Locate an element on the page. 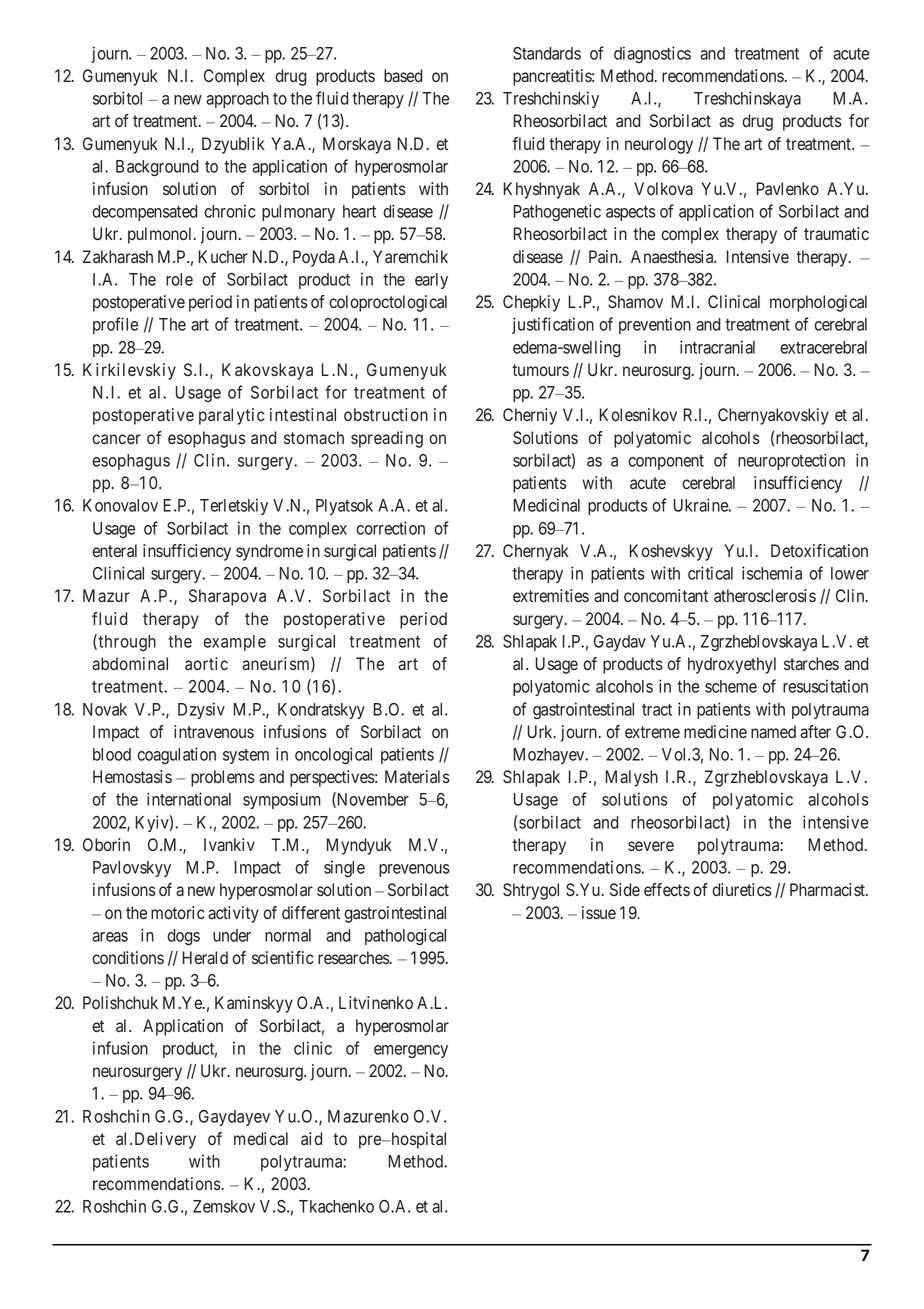  based is located at coordinates (403, 76).
